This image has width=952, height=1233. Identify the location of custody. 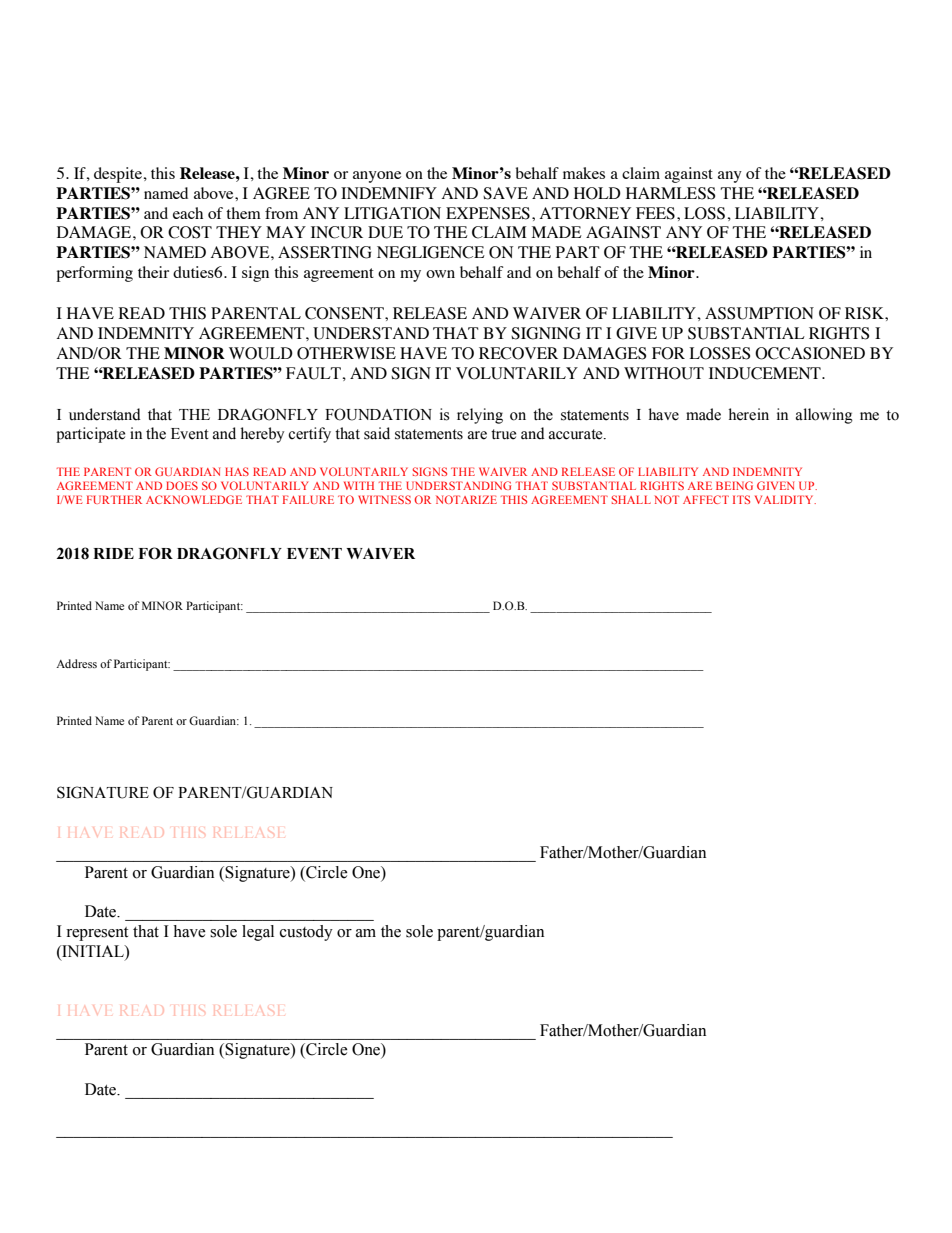
(306, 933).
